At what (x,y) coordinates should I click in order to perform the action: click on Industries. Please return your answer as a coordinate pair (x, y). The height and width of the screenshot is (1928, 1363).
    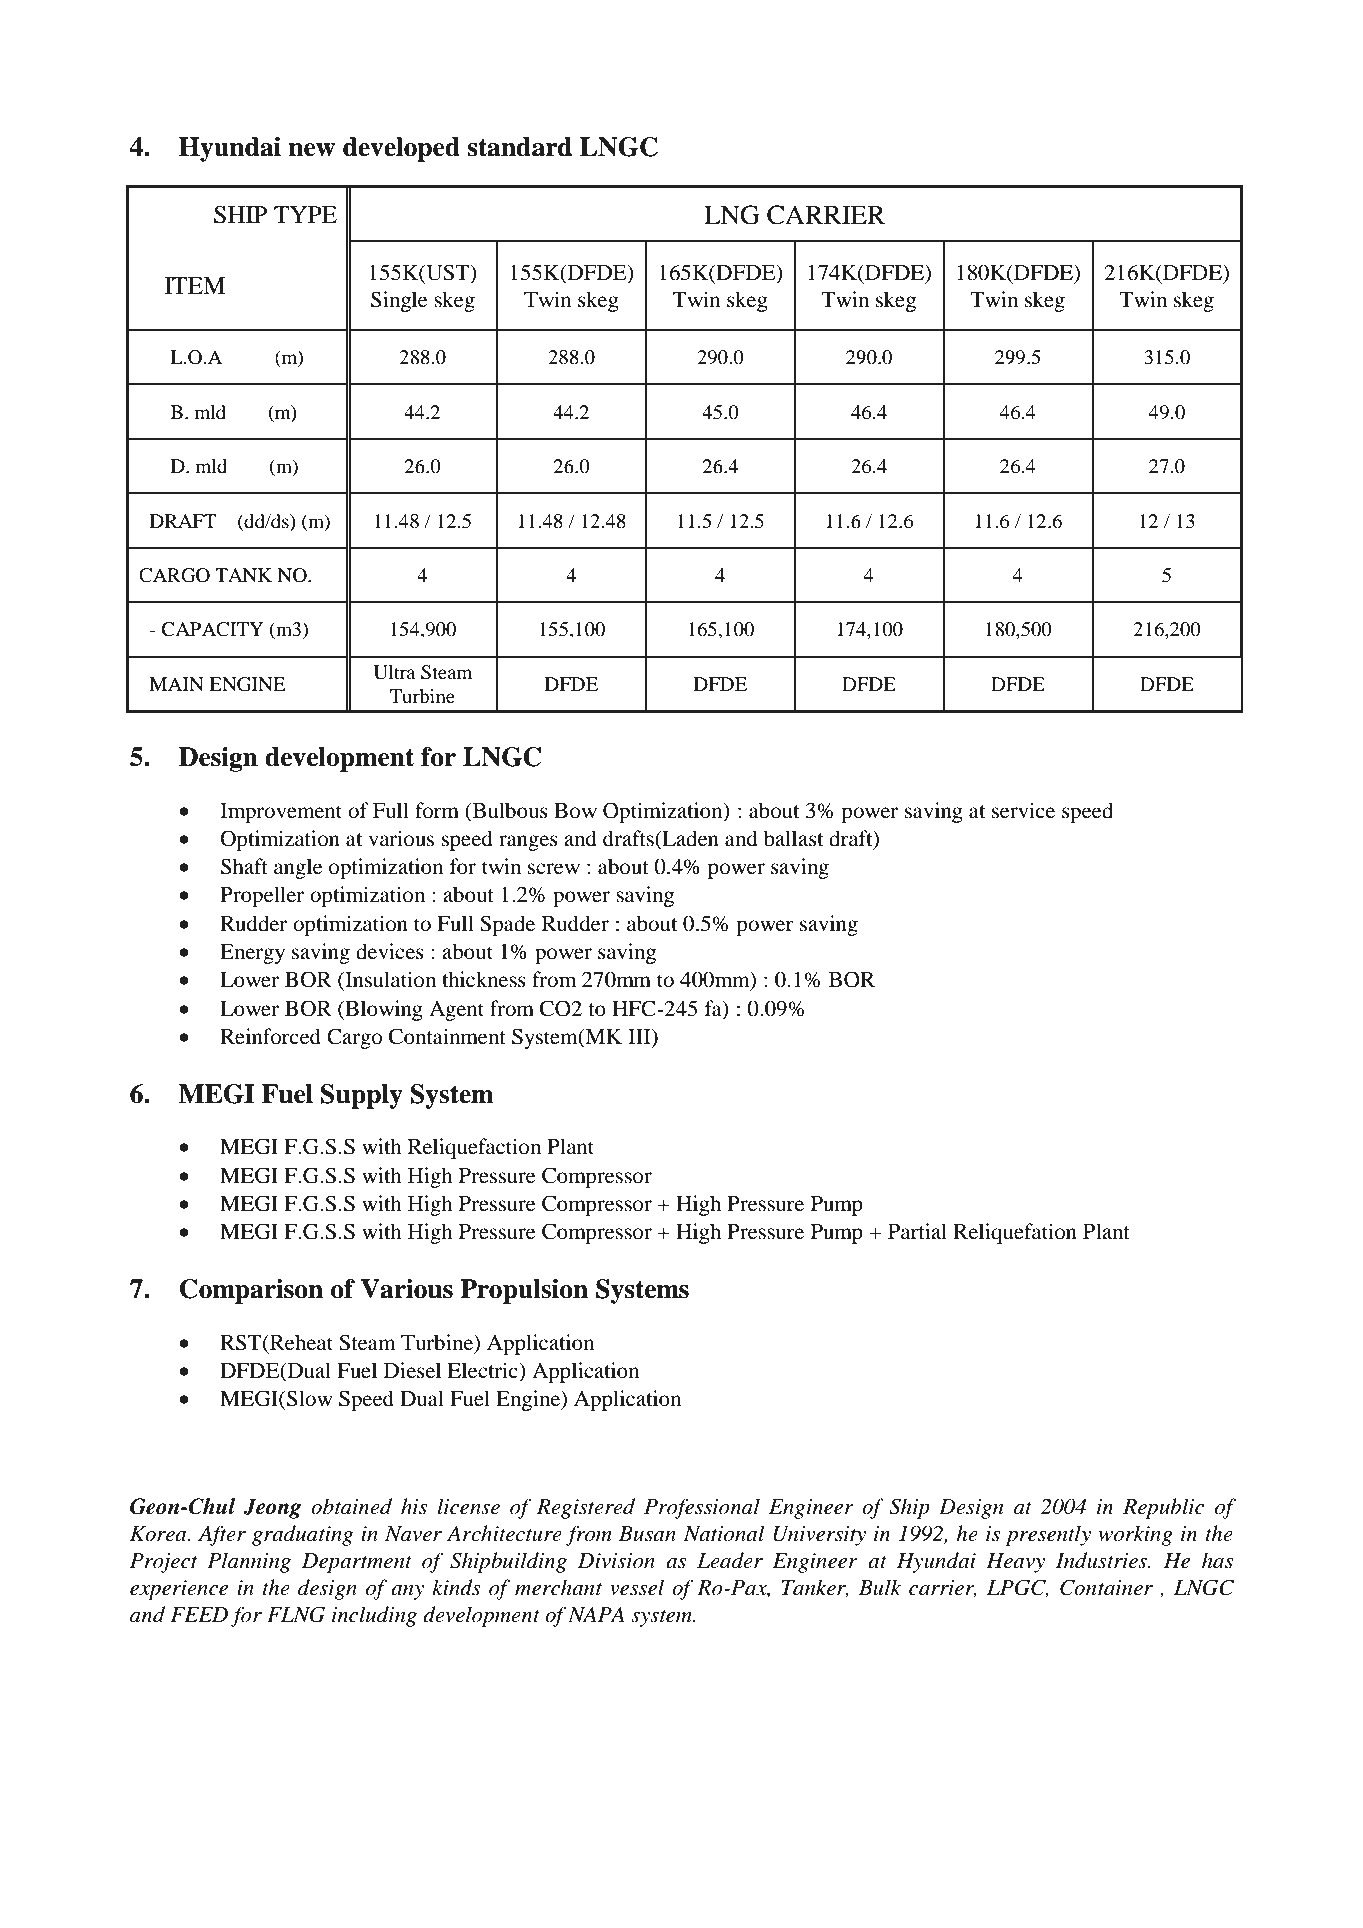
    Looking at the image, I should click on (1102, 1560).
